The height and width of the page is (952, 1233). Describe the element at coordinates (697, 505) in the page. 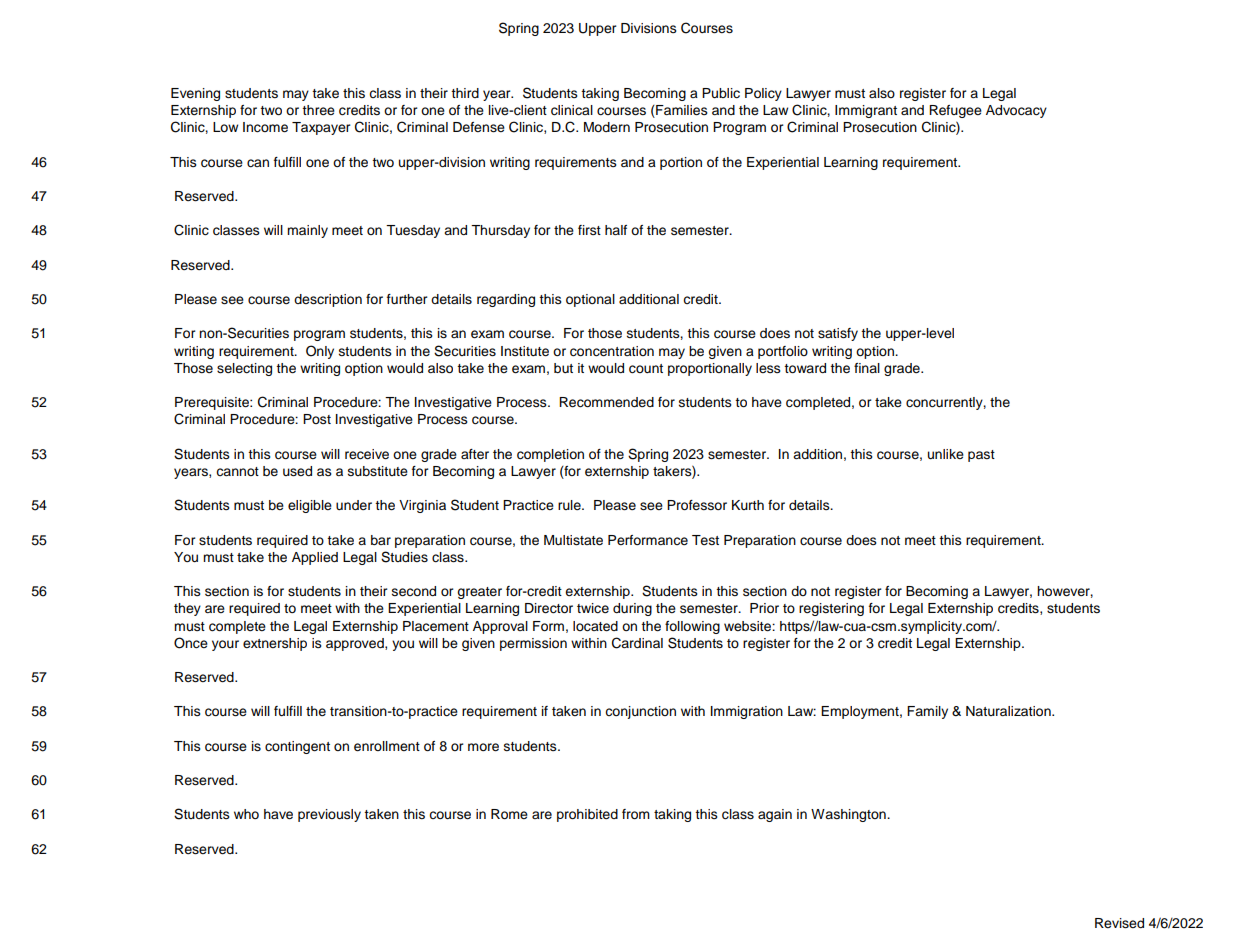

I see `Professor` at that location.
